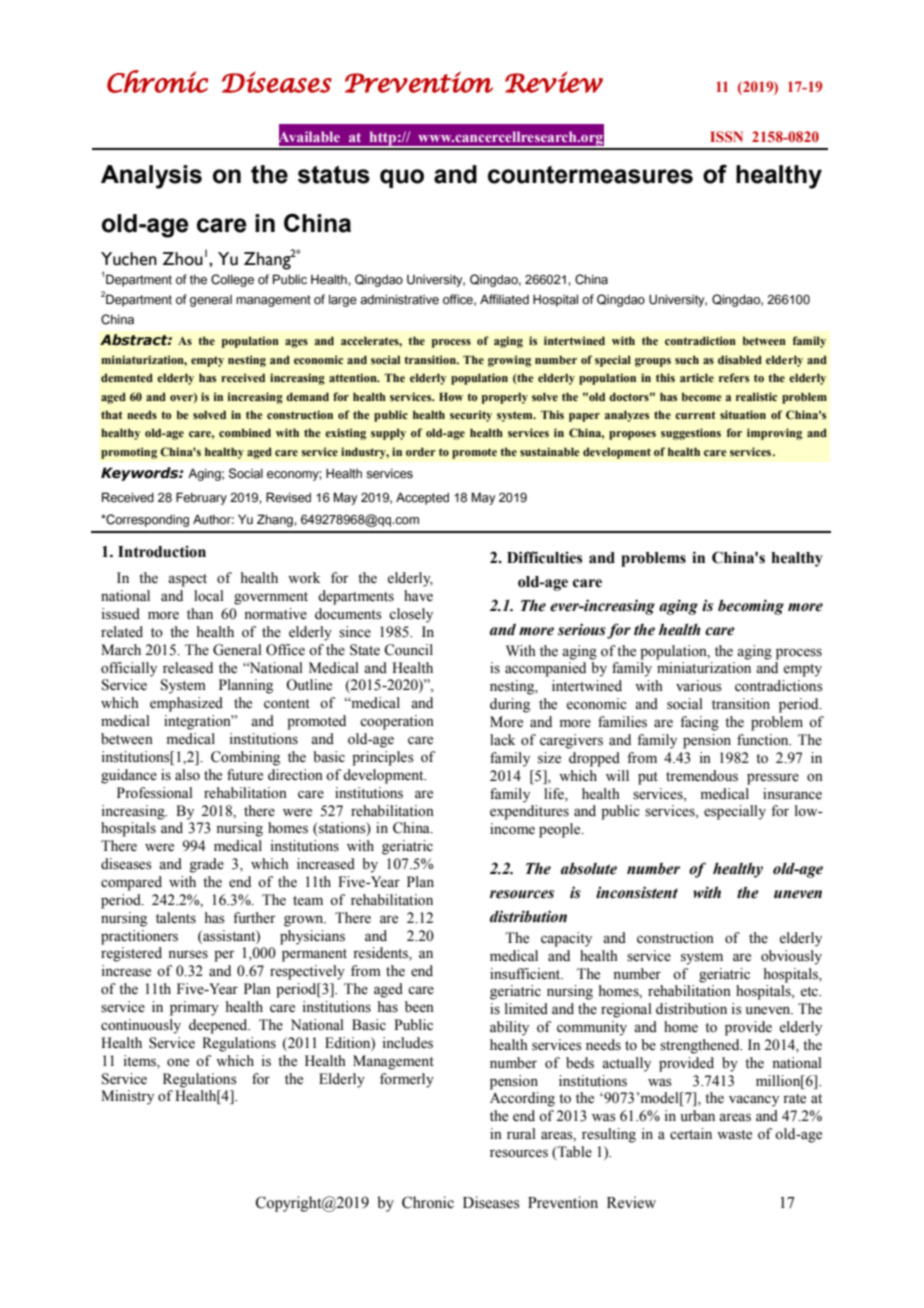 Image resolution: width=924 pixels, height=1308 pixels. I want to click on suggestions, so click(691, 434).
